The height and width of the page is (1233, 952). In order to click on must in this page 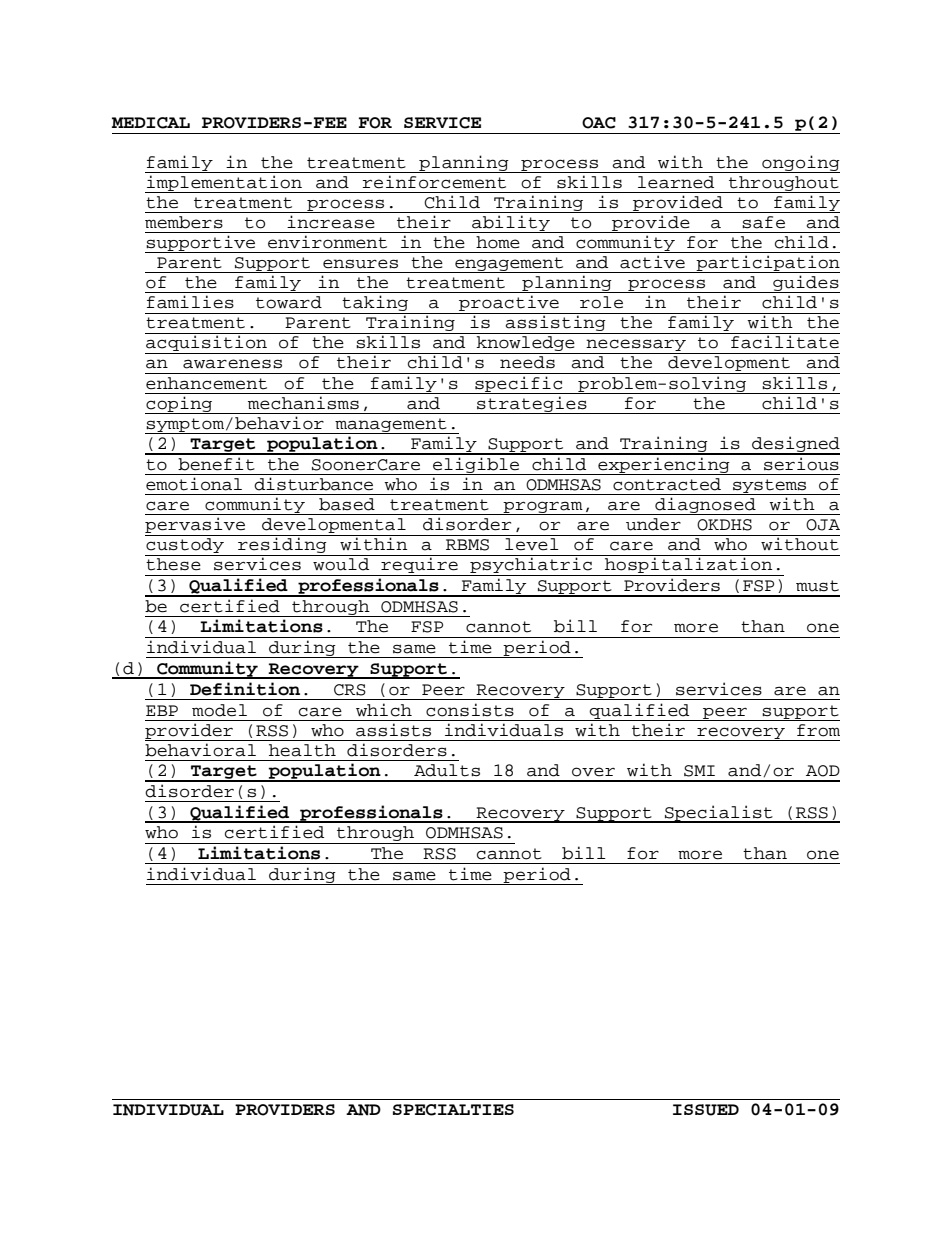, I will do `click(817, 586)`.
